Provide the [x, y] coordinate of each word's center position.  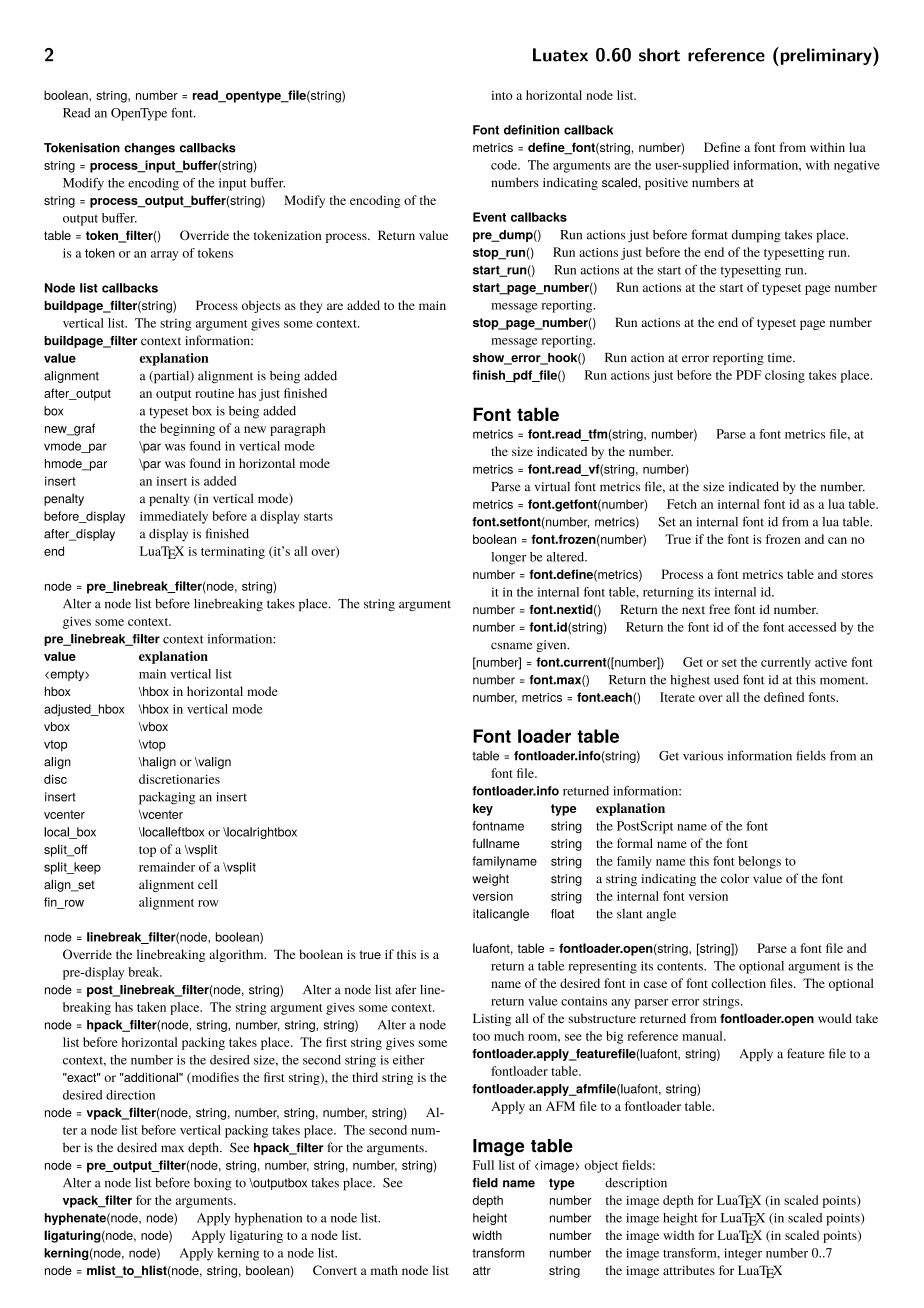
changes [149, 149]
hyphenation [268, 1219]
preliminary [826, 56]
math [384, 1270]
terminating [233, 553]
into [502, 95]
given [552, 646]
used [726, 680]
